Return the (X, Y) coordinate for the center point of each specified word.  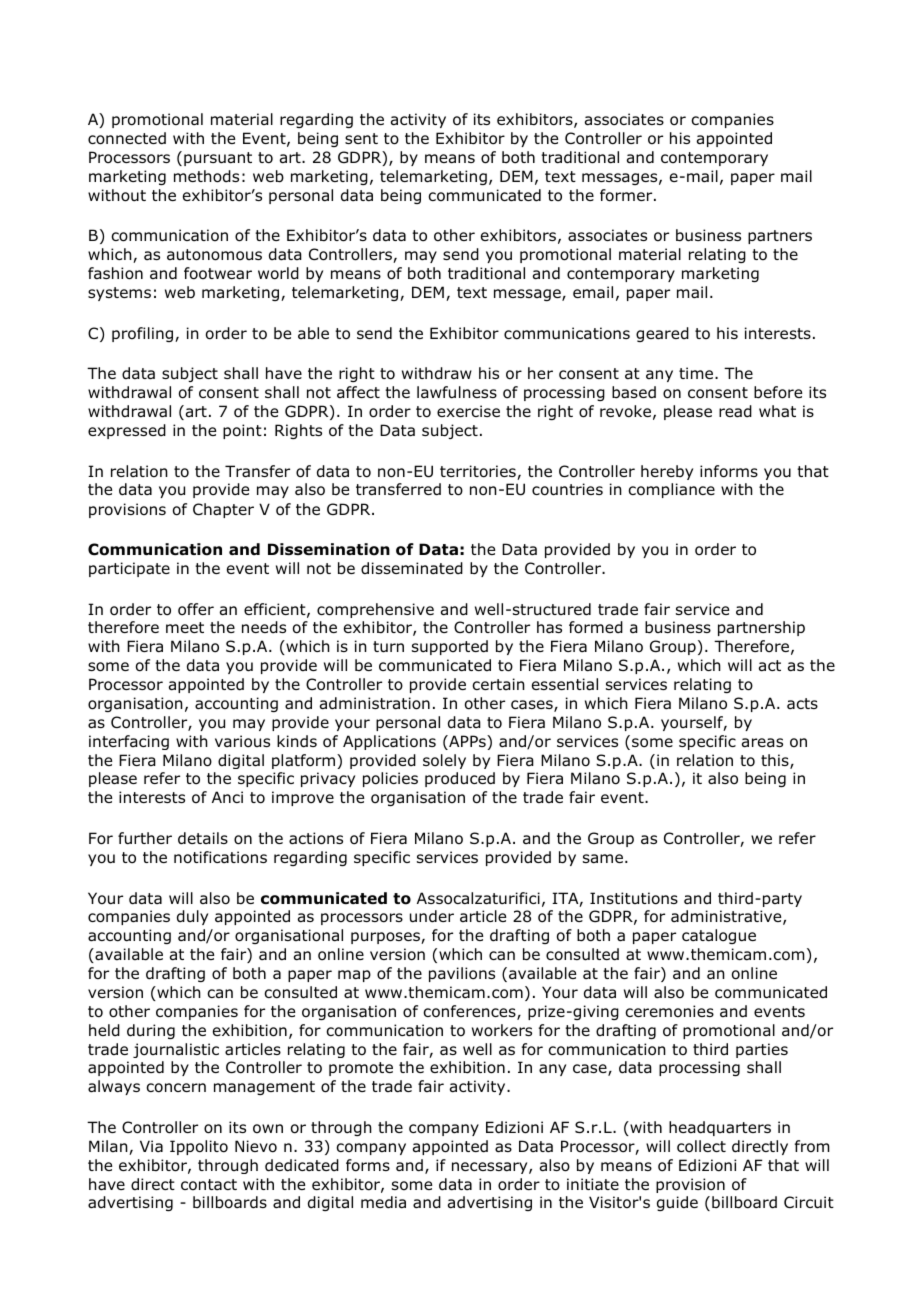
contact (209, 1185)
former (627, 195)
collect (701, 1146)
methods (206, 176)
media (383, 1202)
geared (662, 334)
